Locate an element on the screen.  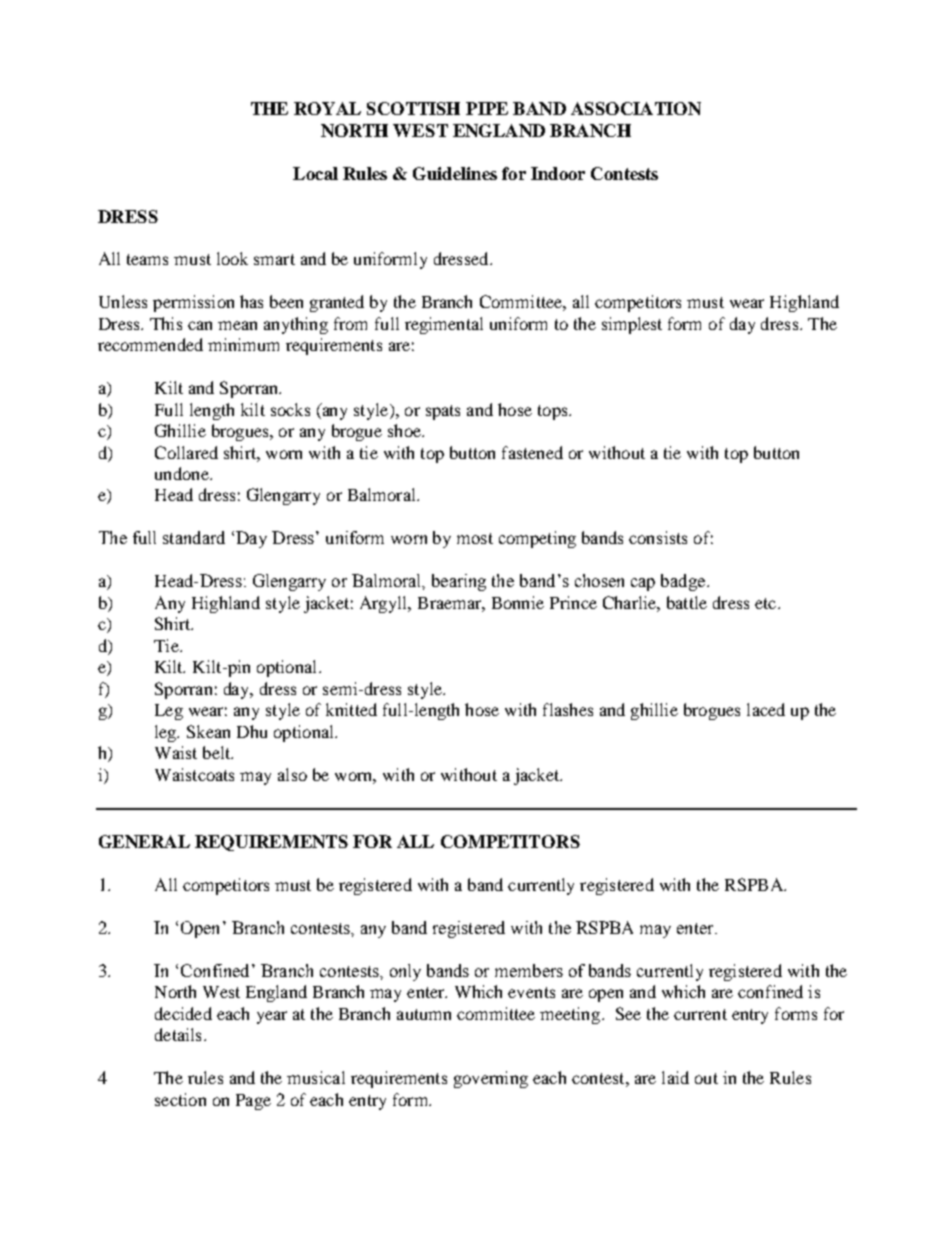
governing is located at coordinates (491, 1079).
